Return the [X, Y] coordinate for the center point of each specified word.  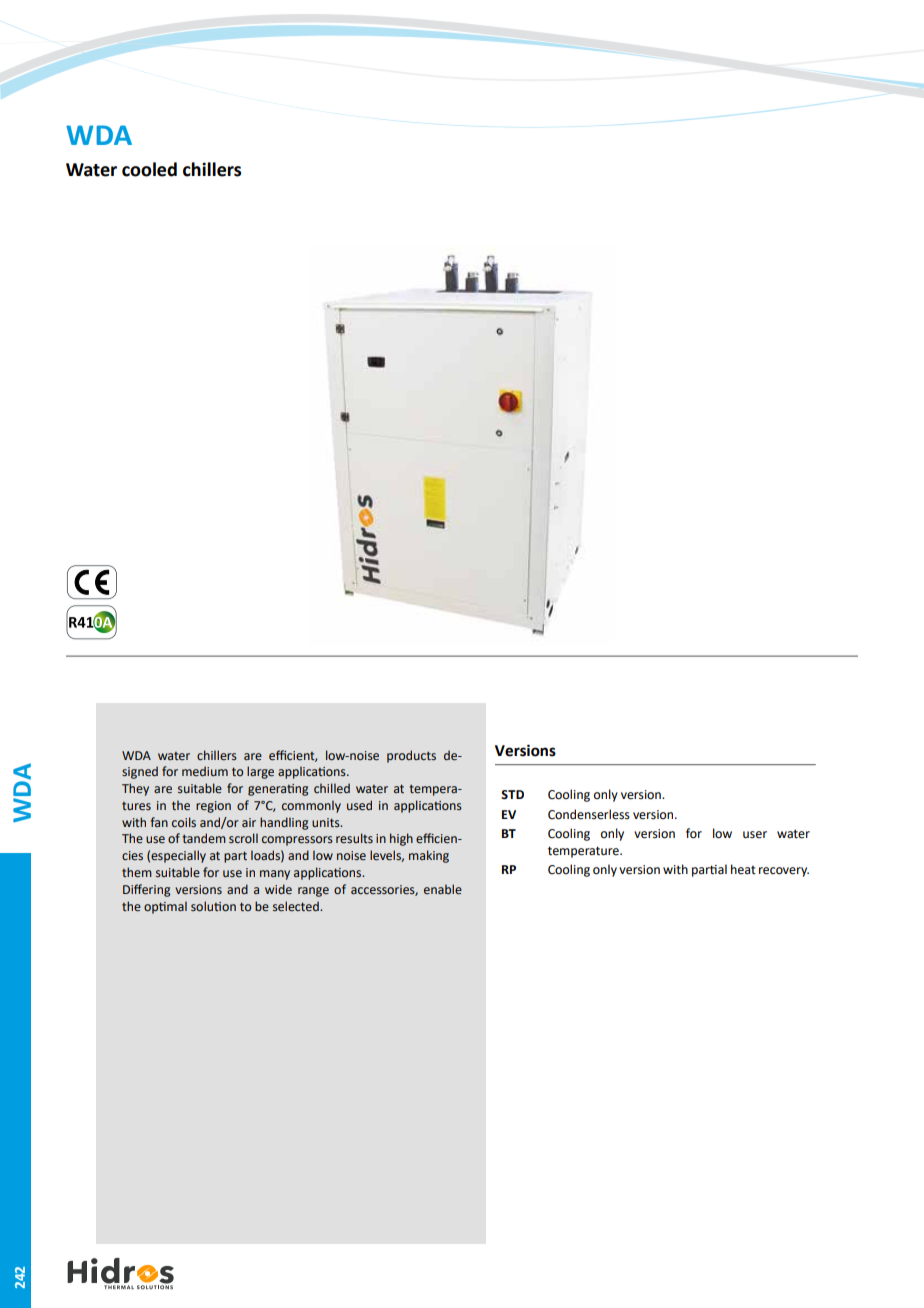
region [213, 807]
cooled [149, 169]
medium [205, 771]
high [401, 839]
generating [278, 790]
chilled [332, 788]
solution [213, 906]
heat [743, 869]
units [327, 822]
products [411, 756]
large [260, 772]
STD [512, 795]
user [755, 835]
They [135, 789]
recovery [784, 872]
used [359, 805]
